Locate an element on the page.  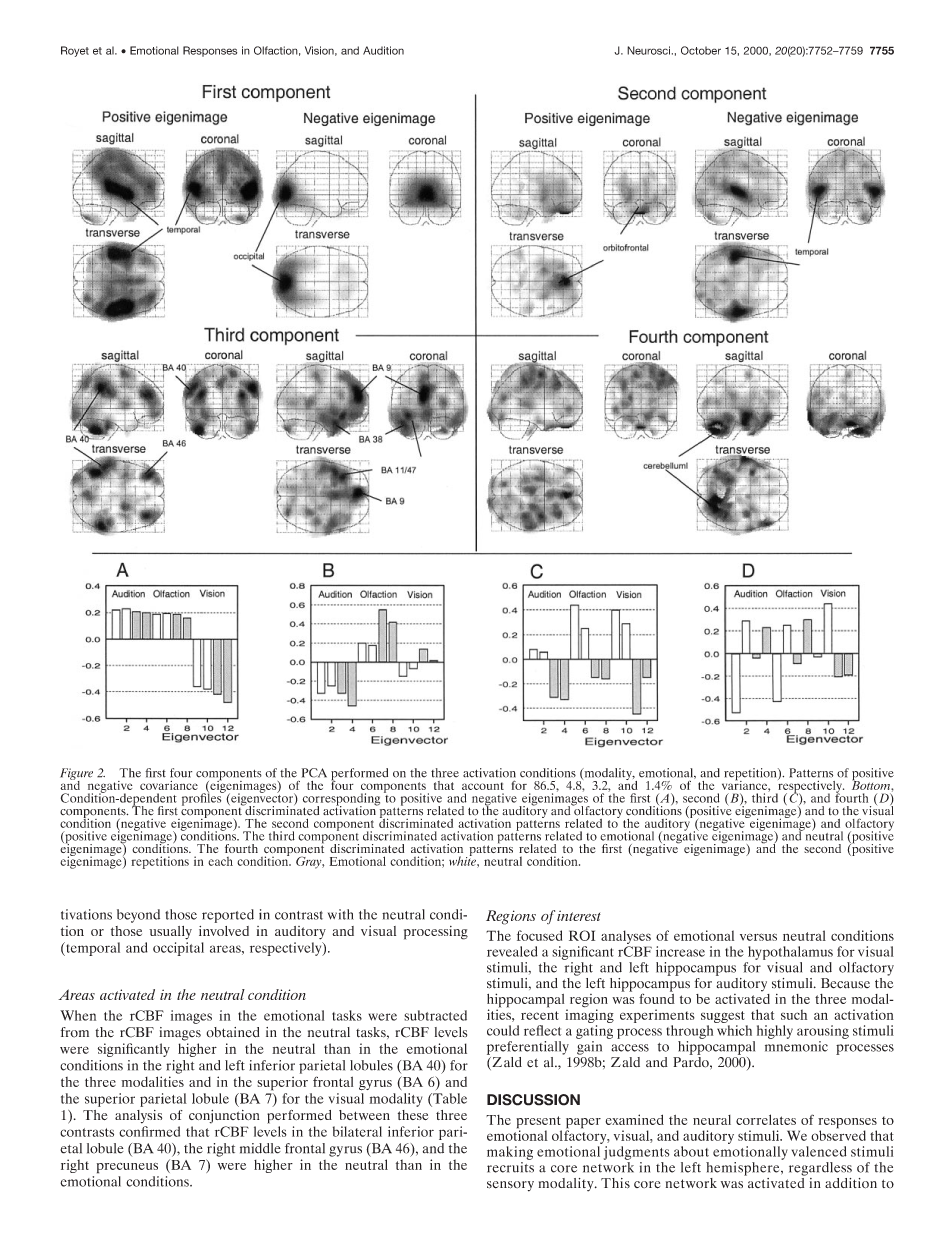
with is located at coordinates (341, 914).
